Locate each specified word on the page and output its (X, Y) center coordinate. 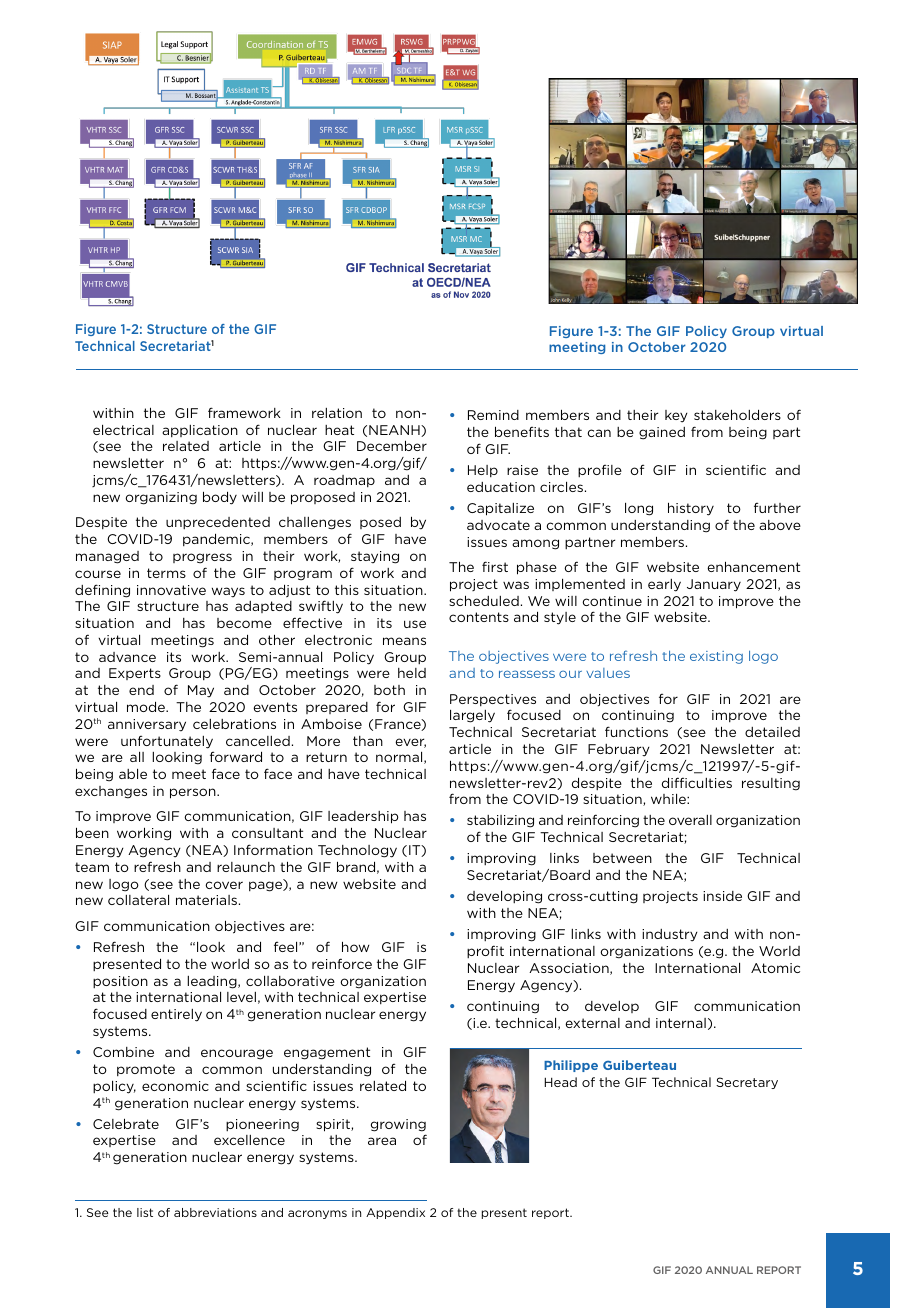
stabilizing (500, 821)
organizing (161, 498)
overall (690, 820)
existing (716, 657)
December (392, 445)
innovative (171, 590)
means (404, 641)
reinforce (342, 963)
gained (662, 433)
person (194, 793)
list (145, 1212)
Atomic (775, 968)
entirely (176, 1015)
